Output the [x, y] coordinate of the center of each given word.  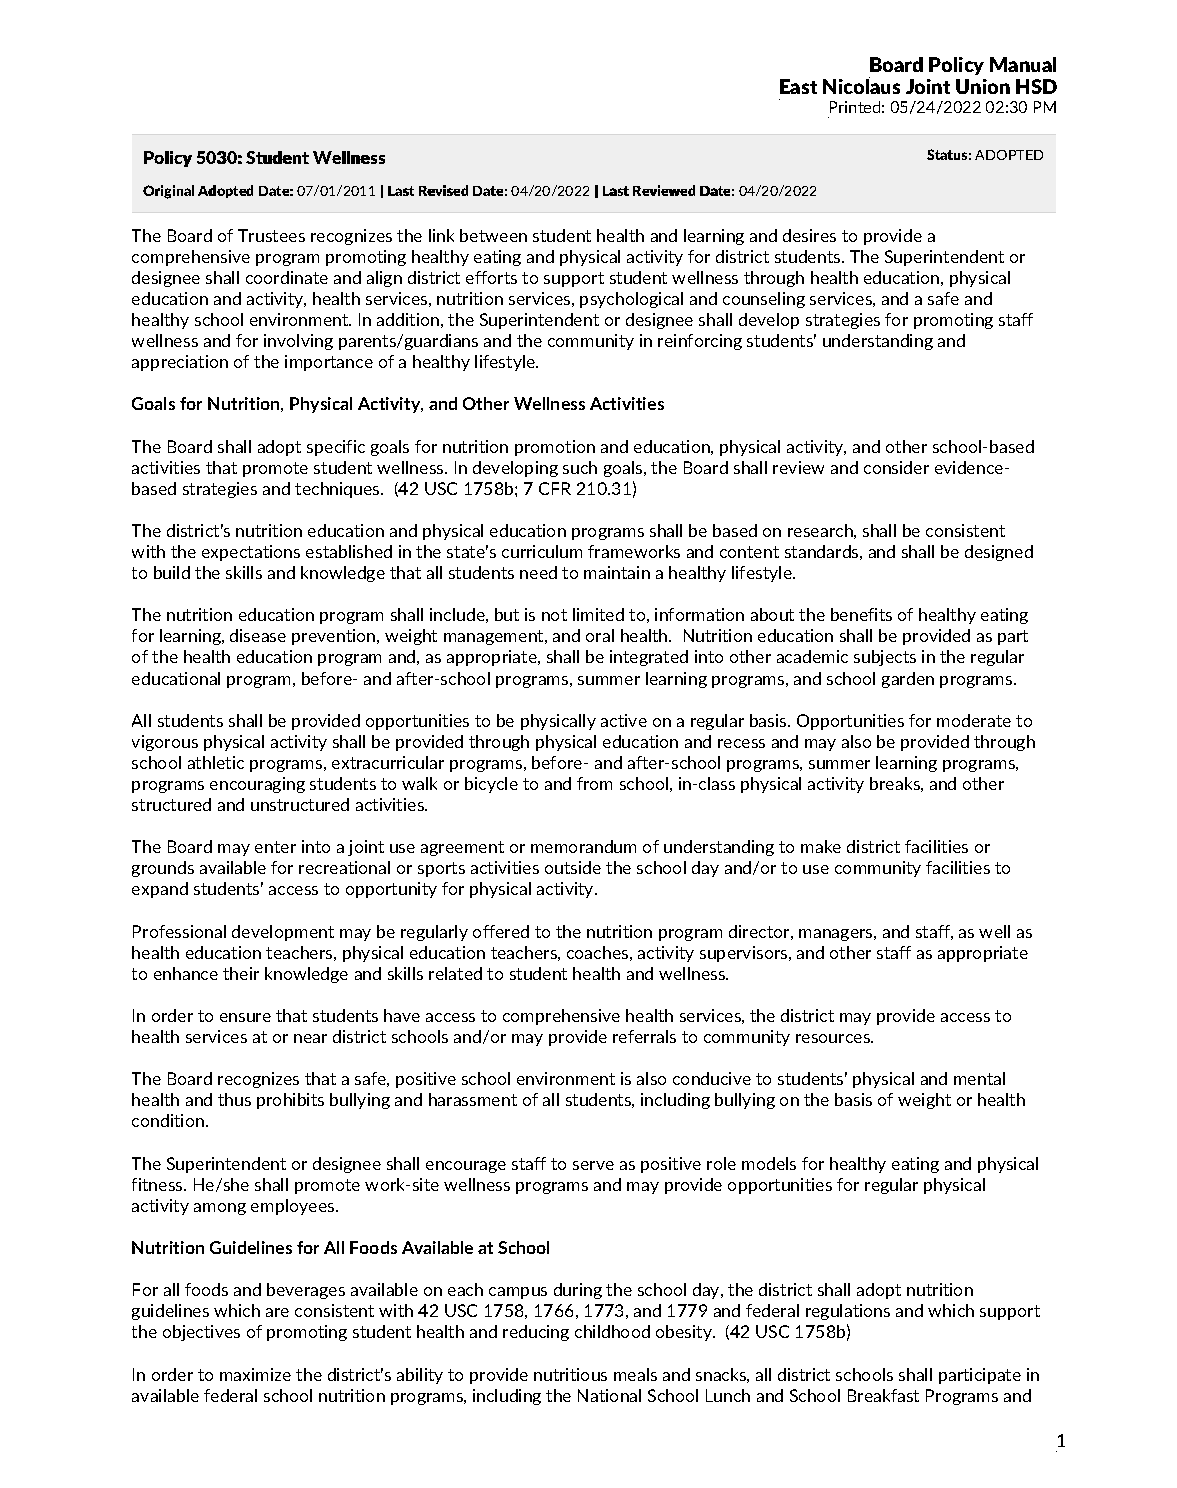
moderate [974, 720]
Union [983, 86]
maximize [255, 1374]
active [624, 720]
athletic [216, 762]
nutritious [570, 1374]
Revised [443, 190]
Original [168, 192]
